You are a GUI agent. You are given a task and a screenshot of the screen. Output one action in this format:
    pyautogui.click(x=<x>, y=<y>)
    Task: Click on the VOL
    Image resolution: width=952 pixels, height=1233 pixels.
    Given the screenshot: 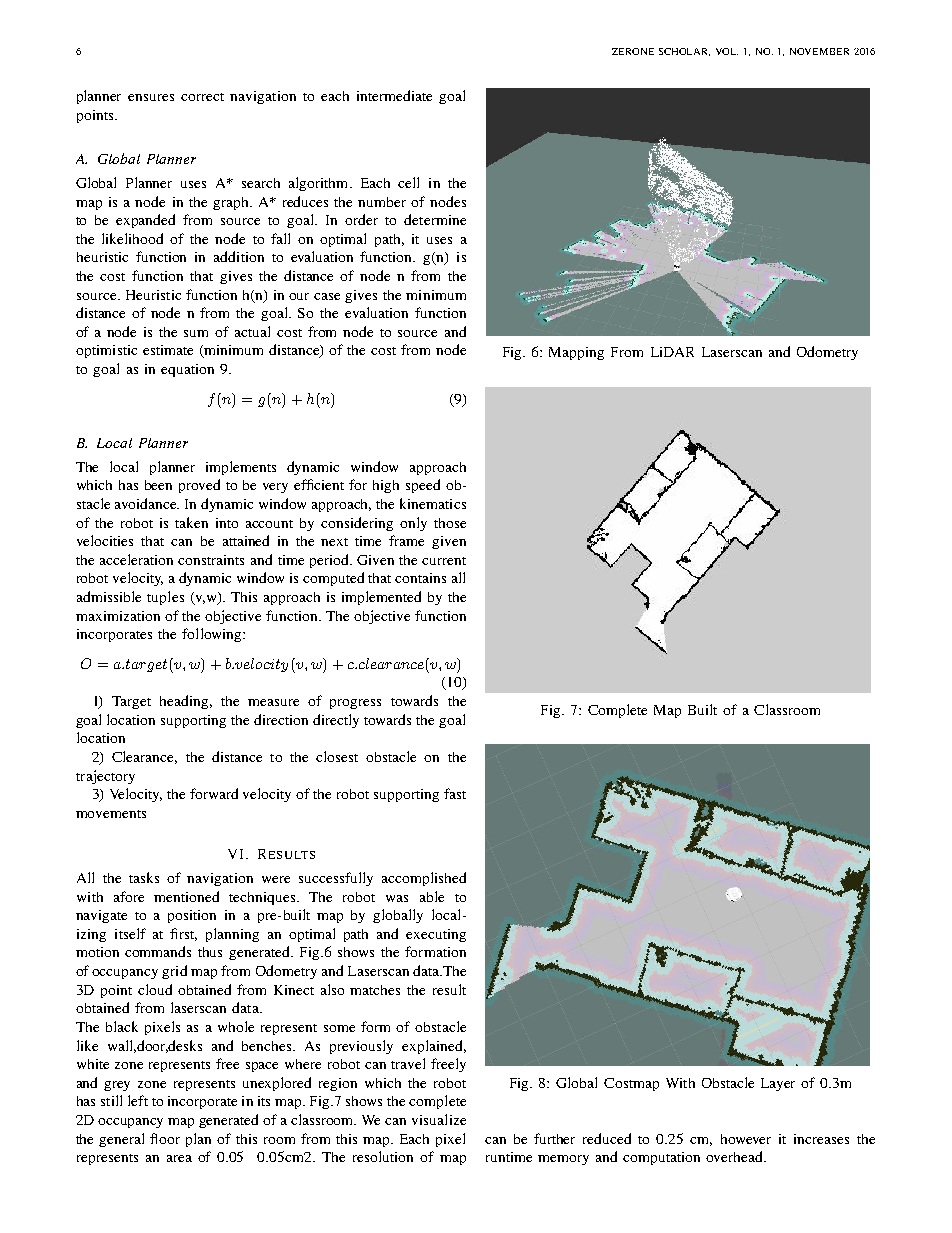 What is the action you would take?
    pyautogui.click(x=727, y=51)
